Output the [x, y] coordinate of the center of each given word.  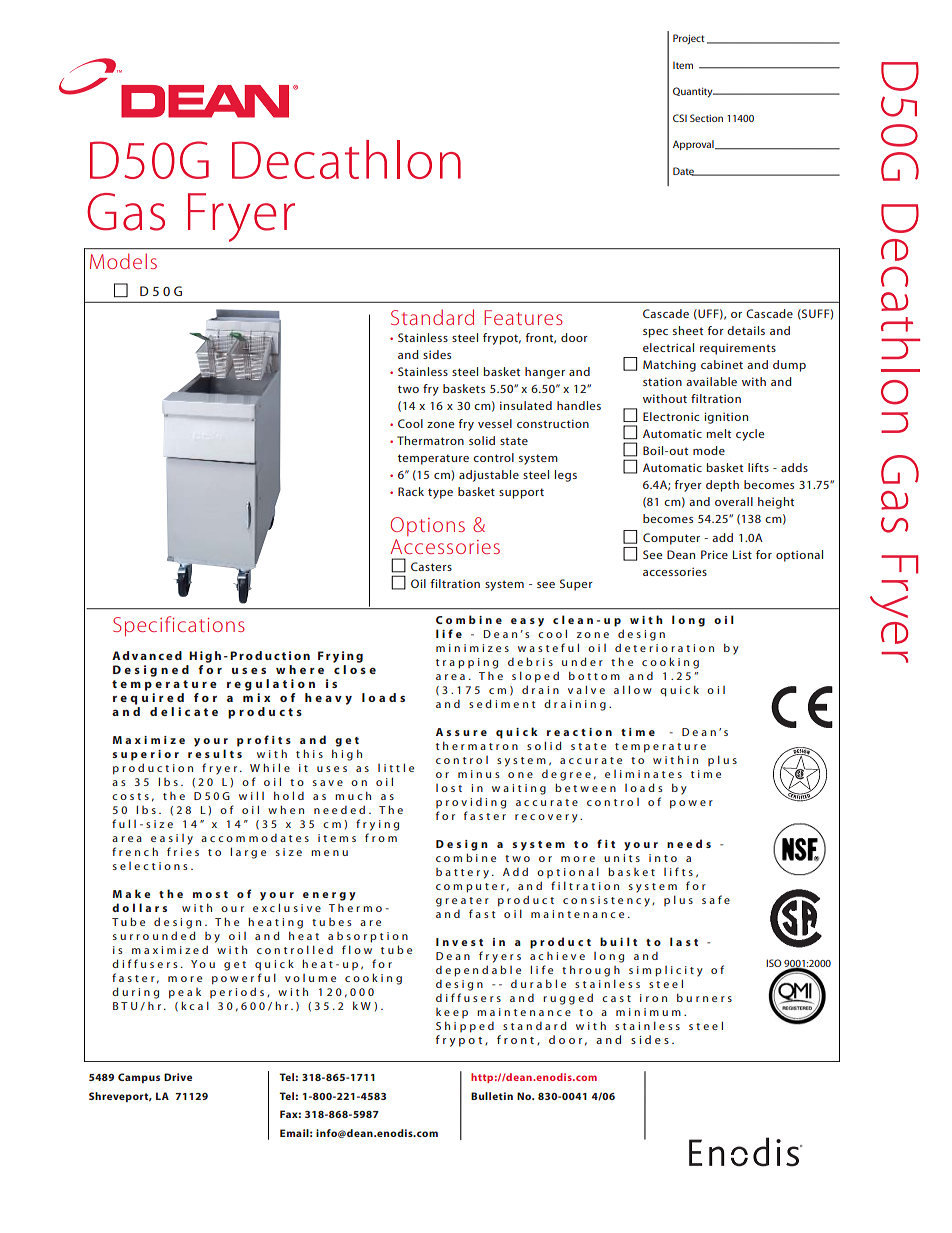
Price [714, 554]
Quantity [694, 92]
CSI [680, 118]
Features [523, 317]
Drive [178, 1077]
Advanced [147, 655]
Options [427, 526]
